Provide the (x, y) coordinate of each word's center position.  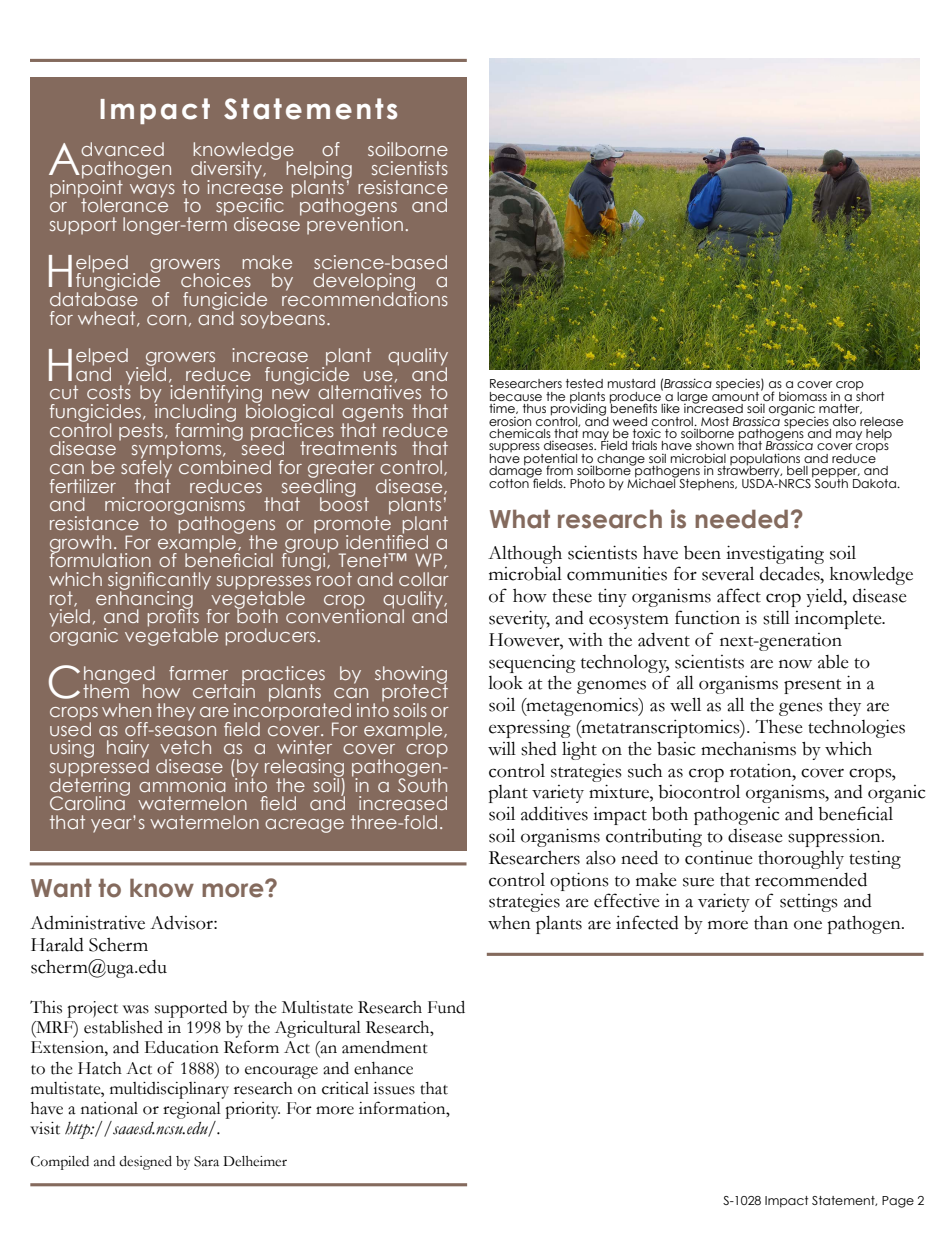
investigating (775, 554)
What (520, 519)
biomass (803, 396)
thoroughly (801, 859)
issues (394, 1088)
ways (152, 191)
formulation (100, 559)
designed (145, 1163)
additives (554, 813)
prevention (355, 225)
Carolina (88, 802)
